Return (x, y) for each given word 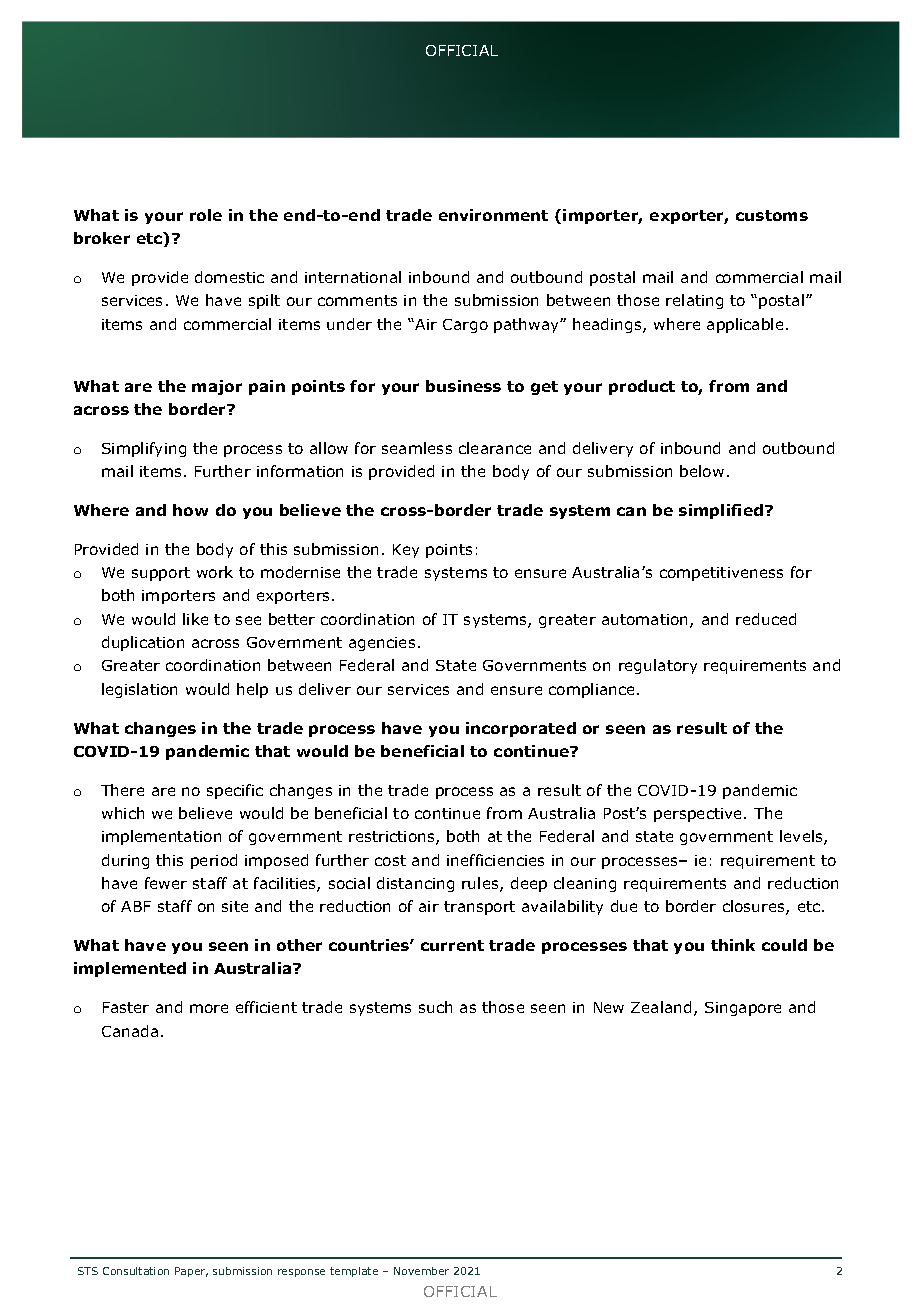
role (206, 215)
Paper (191, 1272)
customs (772, 215)
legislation (139, 690)
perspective (699, 815)
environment (493, 215)
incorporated (521, 729)
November (421, 1271)
